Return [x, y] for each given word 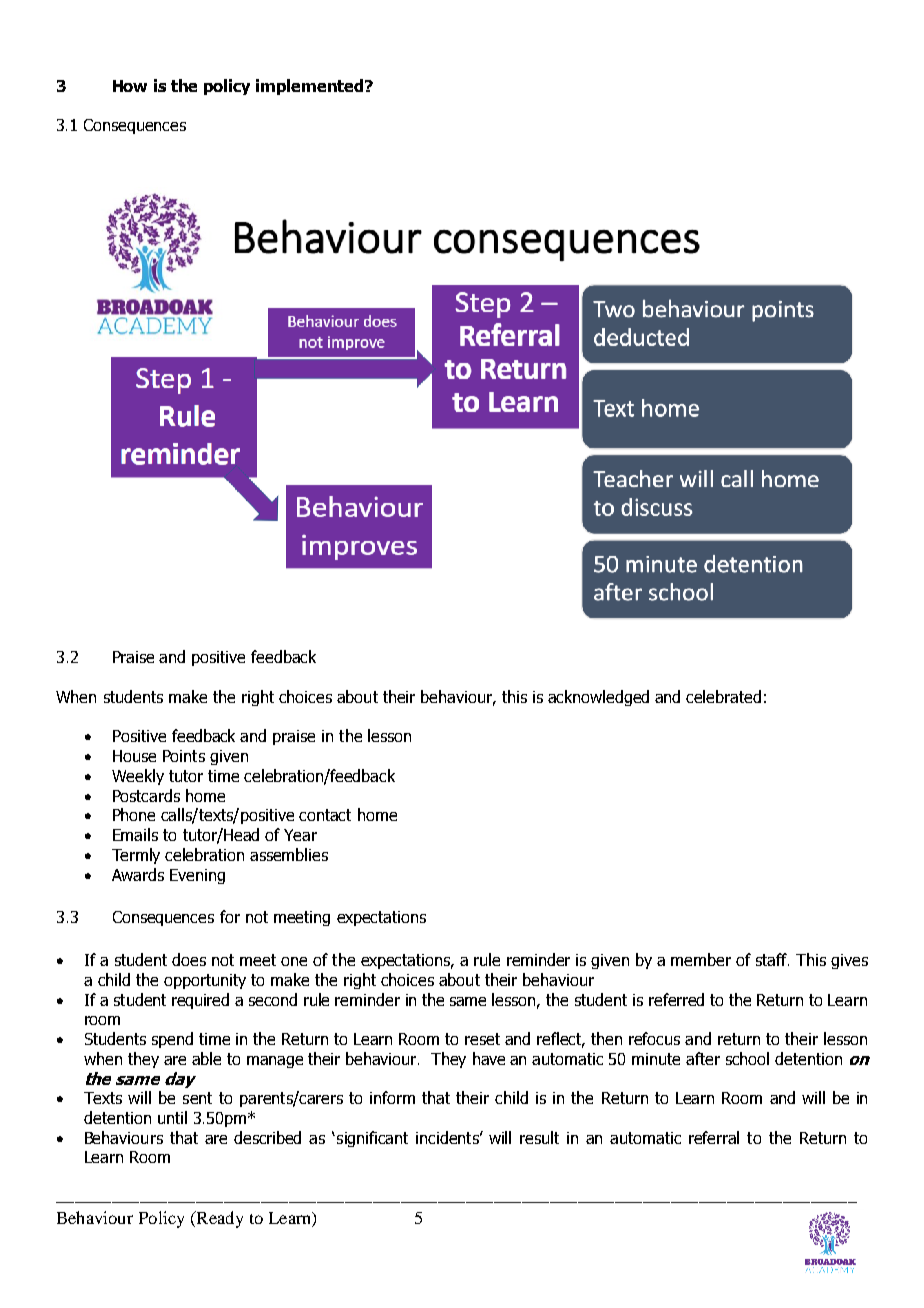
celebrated [723, 696]
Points [184, 756]
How [130, 86]
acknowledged [598, 698]
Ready [218, 1219]
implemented [311, 87]
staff [772, 959]
